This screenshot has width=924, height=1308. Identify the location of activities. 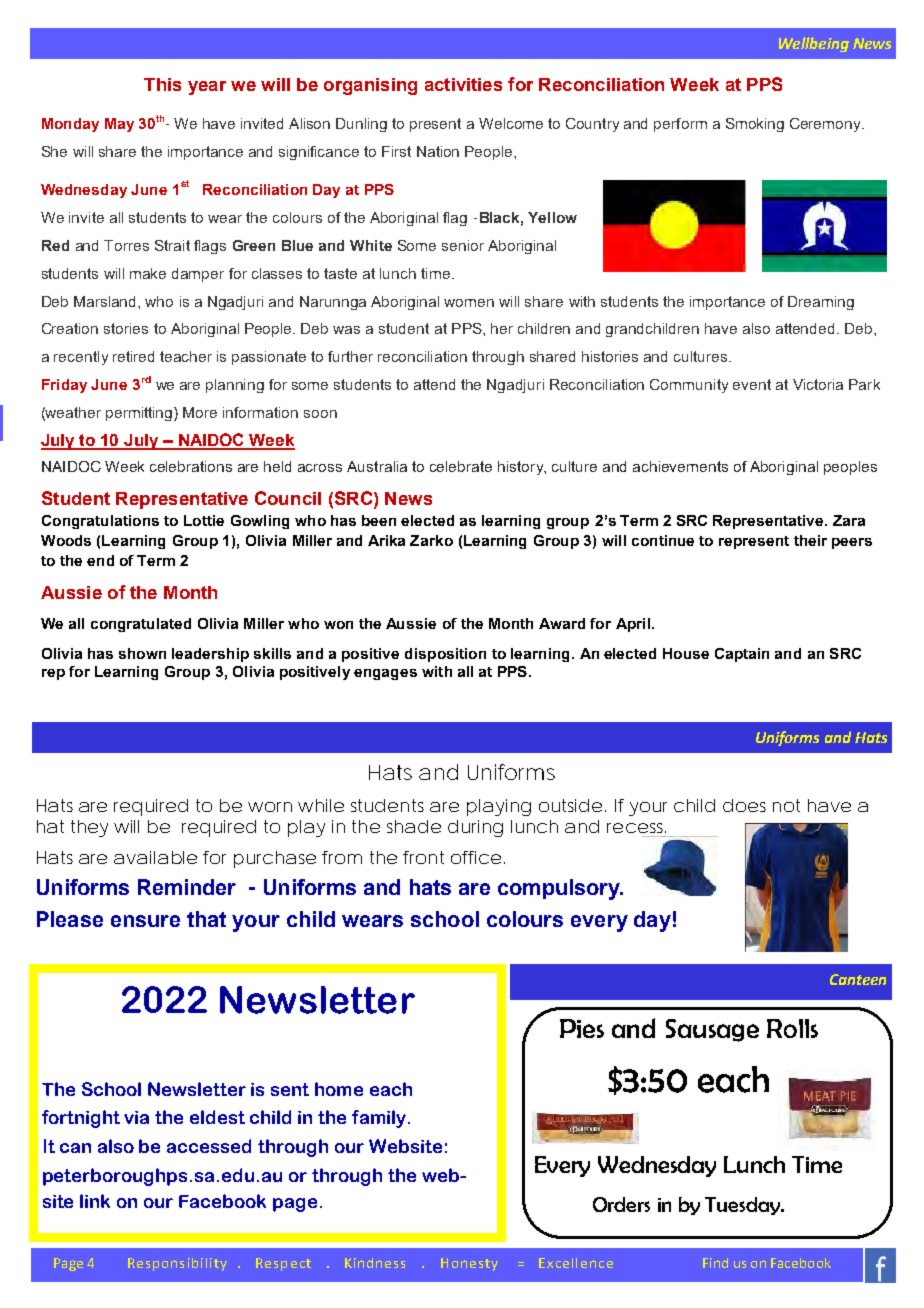
(463, 84).
